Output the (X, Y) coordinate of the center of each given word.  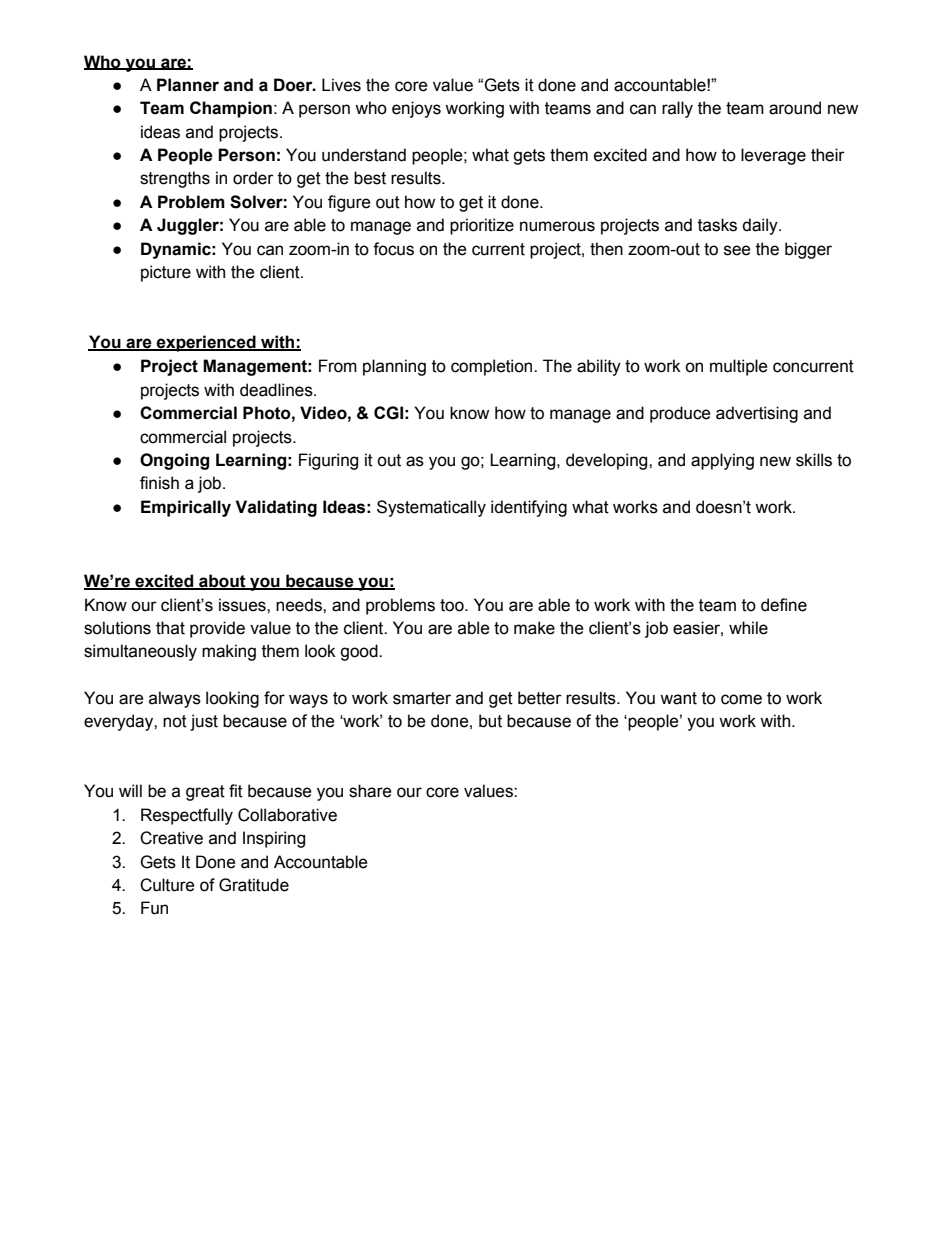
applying (722, 461)
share (370, 791)
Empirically (186, 508)
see (737, 250)
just (204, 722)
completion (493, 367)
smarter (422, 698)
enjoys (416, 109)
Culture (167, 885)
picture (166, 273)
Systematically (431, 508)
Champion (231, 109)
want (678, 698)
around (795, 108)
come (741, 699)
